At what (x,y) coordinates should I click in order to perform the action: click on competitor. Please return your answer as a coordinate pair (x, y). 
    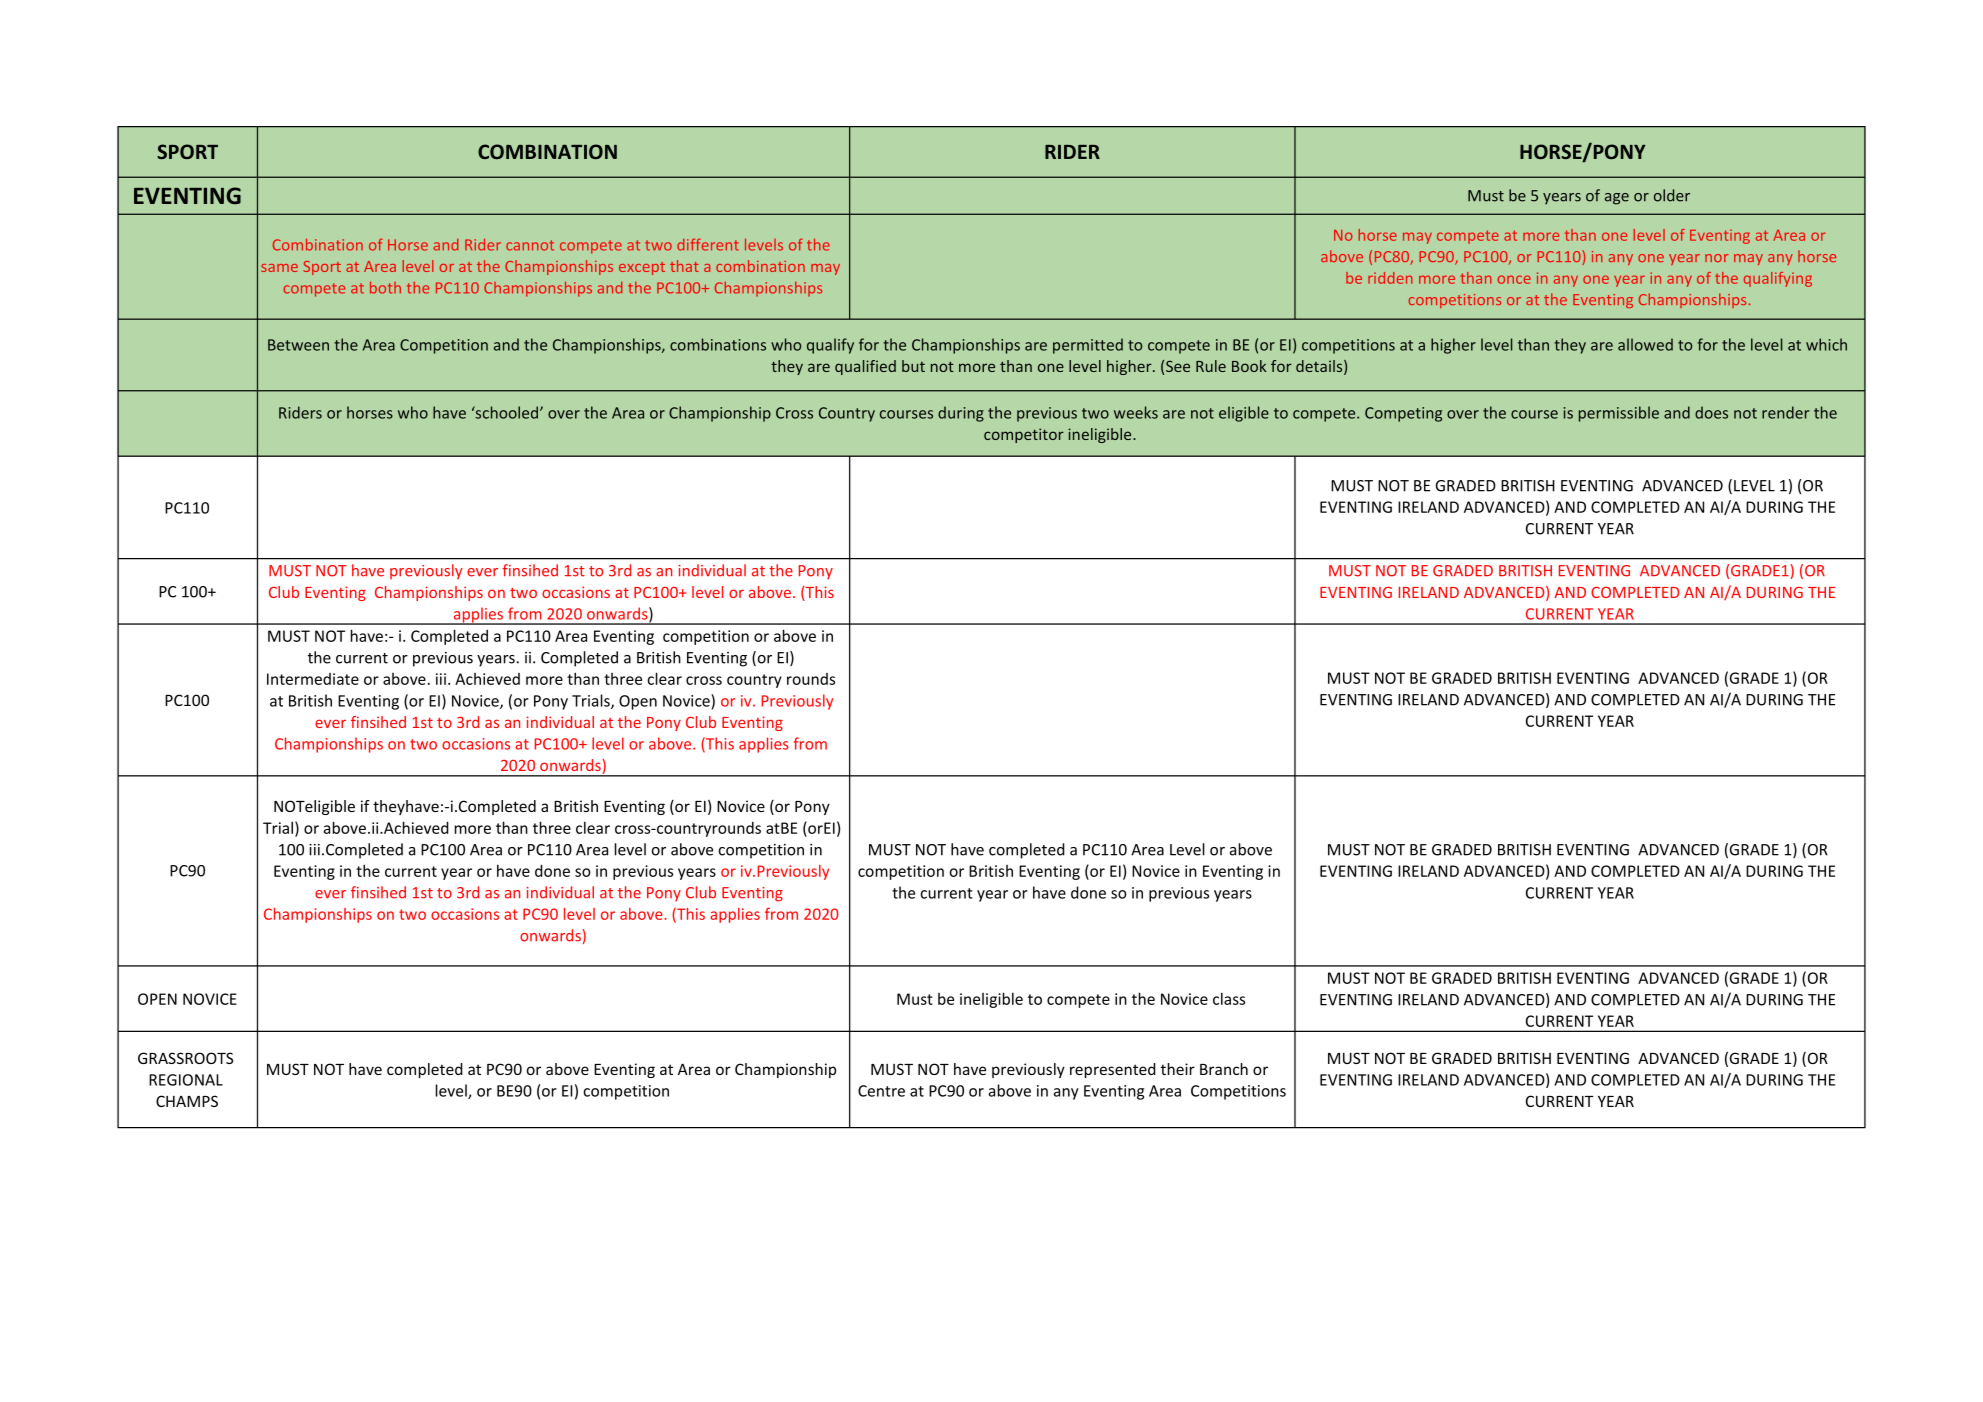
    Looking at the image, I should click on (1024, 435).
